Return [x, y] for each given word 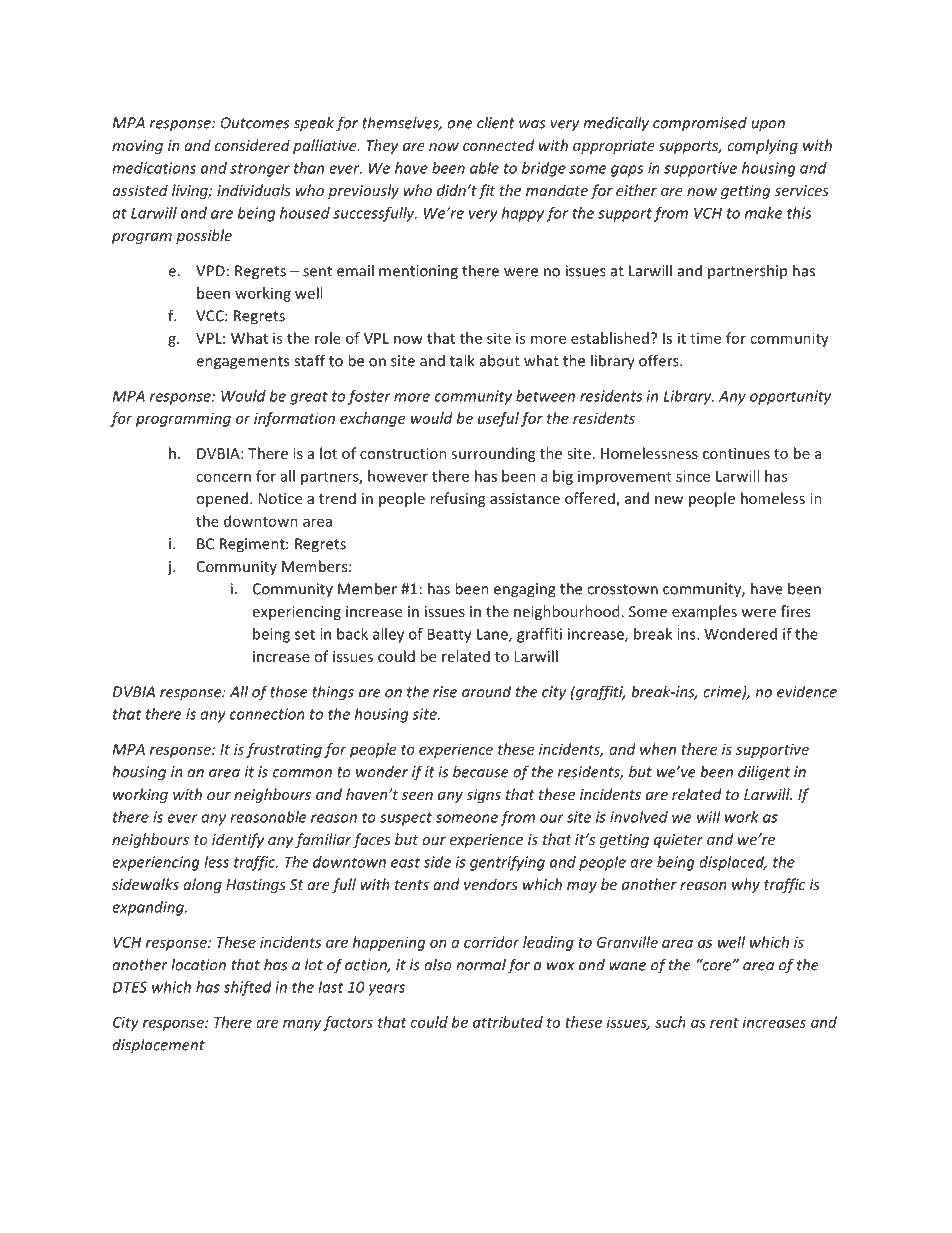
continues [736, 453]
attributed [508, 1022]
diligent [764, 773]
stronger [260, 170]
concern [223, 477]
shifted [247, 988]
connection [267, 714]
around [486, 691]
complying [762, 146]
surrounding [493, 454]
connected [498, 145]
